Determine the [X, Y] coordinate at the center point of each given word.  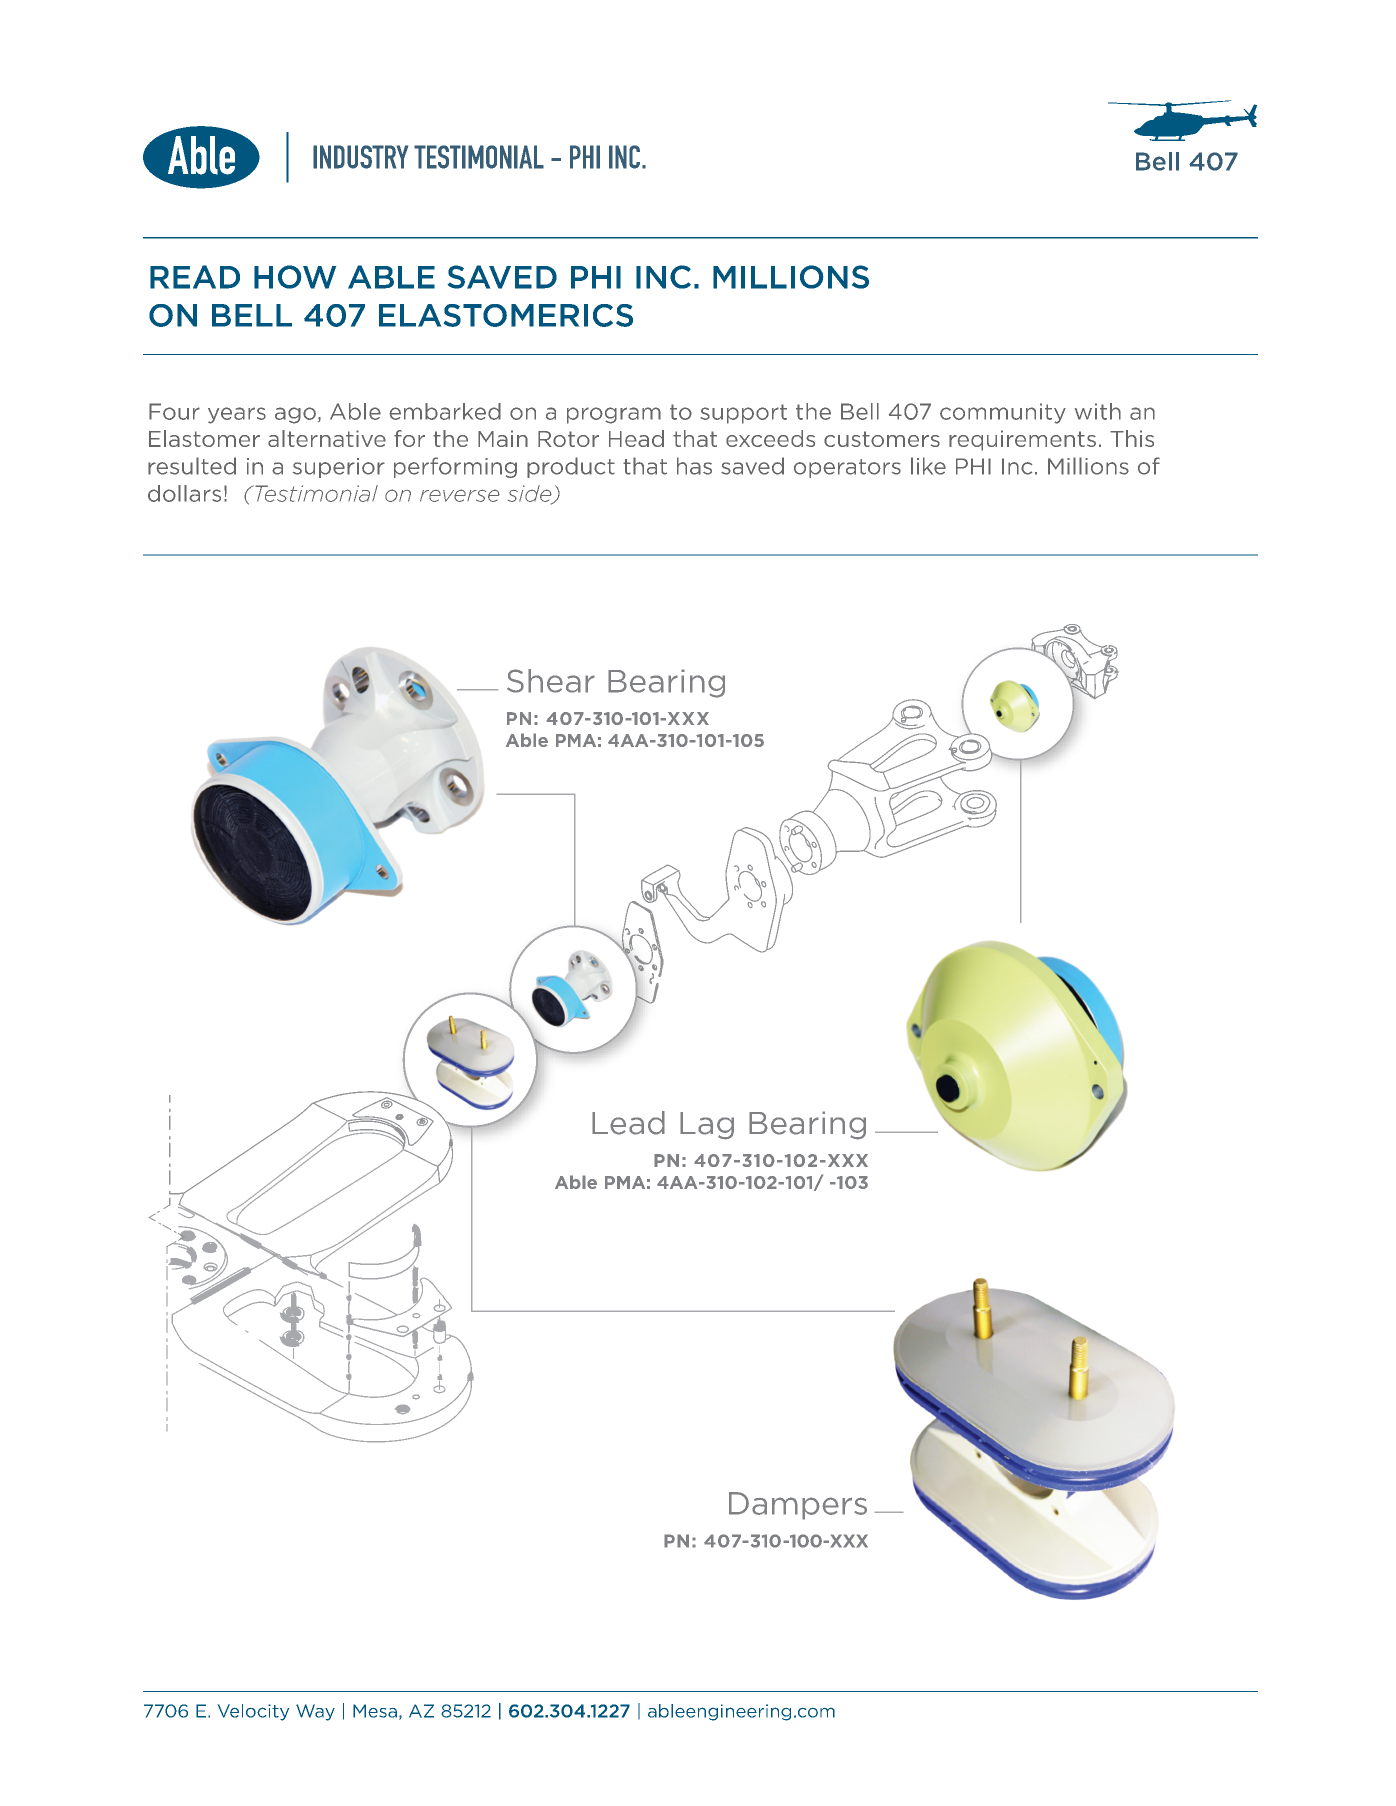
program [614, 415]
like [928, 466]
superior [339, 468]
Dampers [798, 1506]
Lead [628, 1123]
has [694, 466]
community [1003, 413]
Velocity [253, 1712]
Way [315, 1712]
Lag [707, 1126]
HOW [295, 277]
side [531, 494]
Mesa [375, 1711]
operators [847, 468]
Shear [551, 681]
